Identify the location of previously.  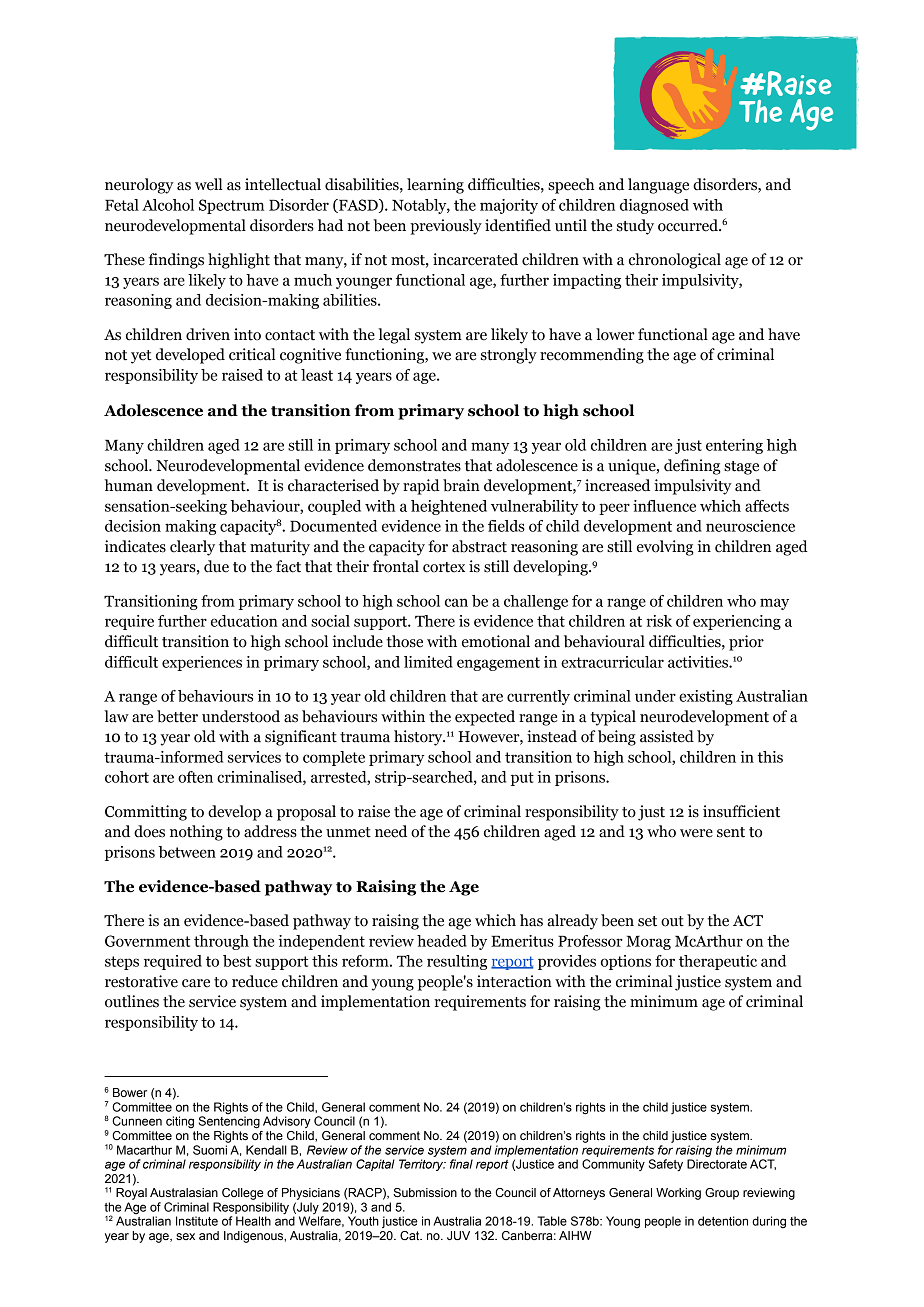
(446, 227).
